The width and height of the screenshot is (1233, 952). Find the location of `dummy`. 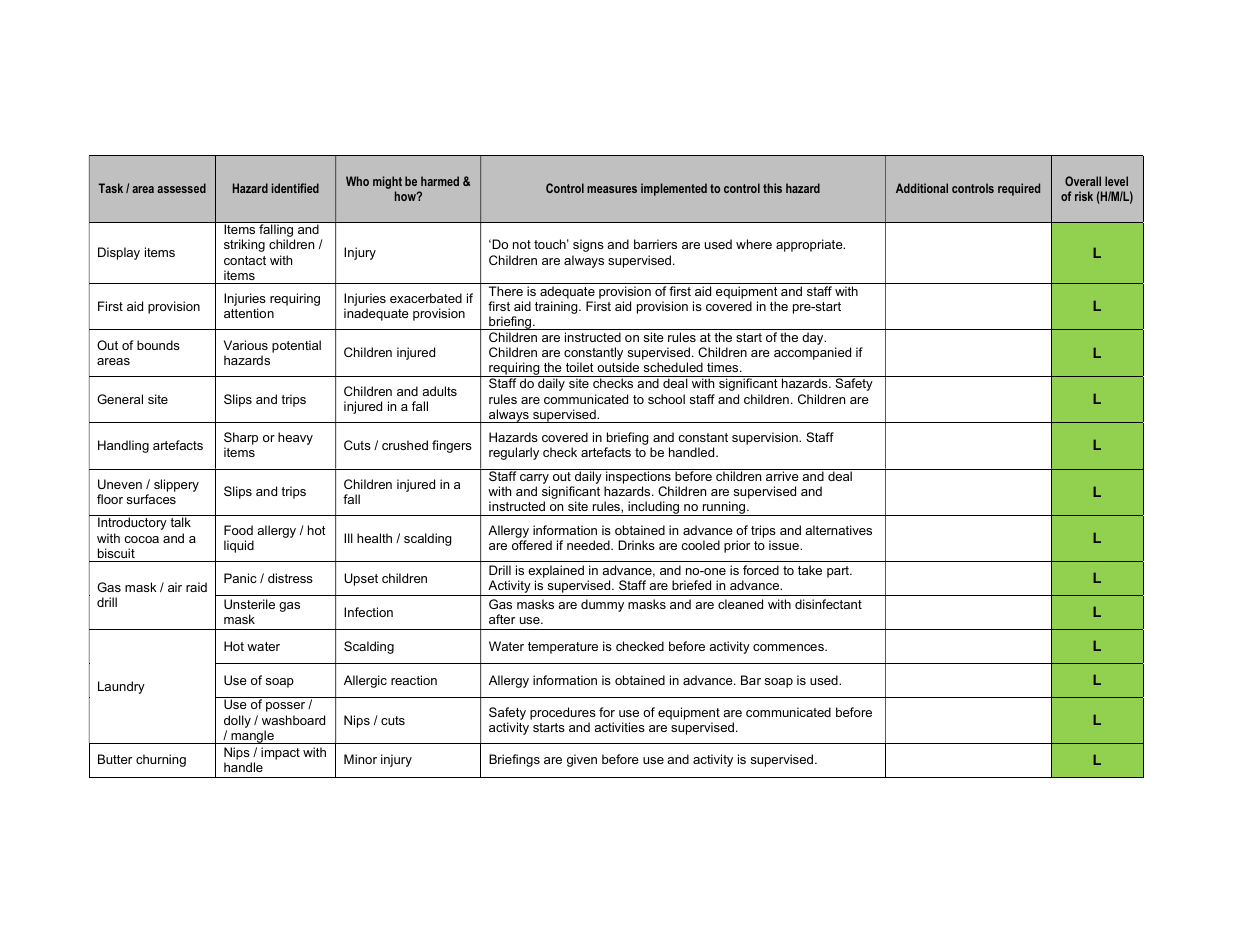

dummy is located at coordinates (602, 605).
